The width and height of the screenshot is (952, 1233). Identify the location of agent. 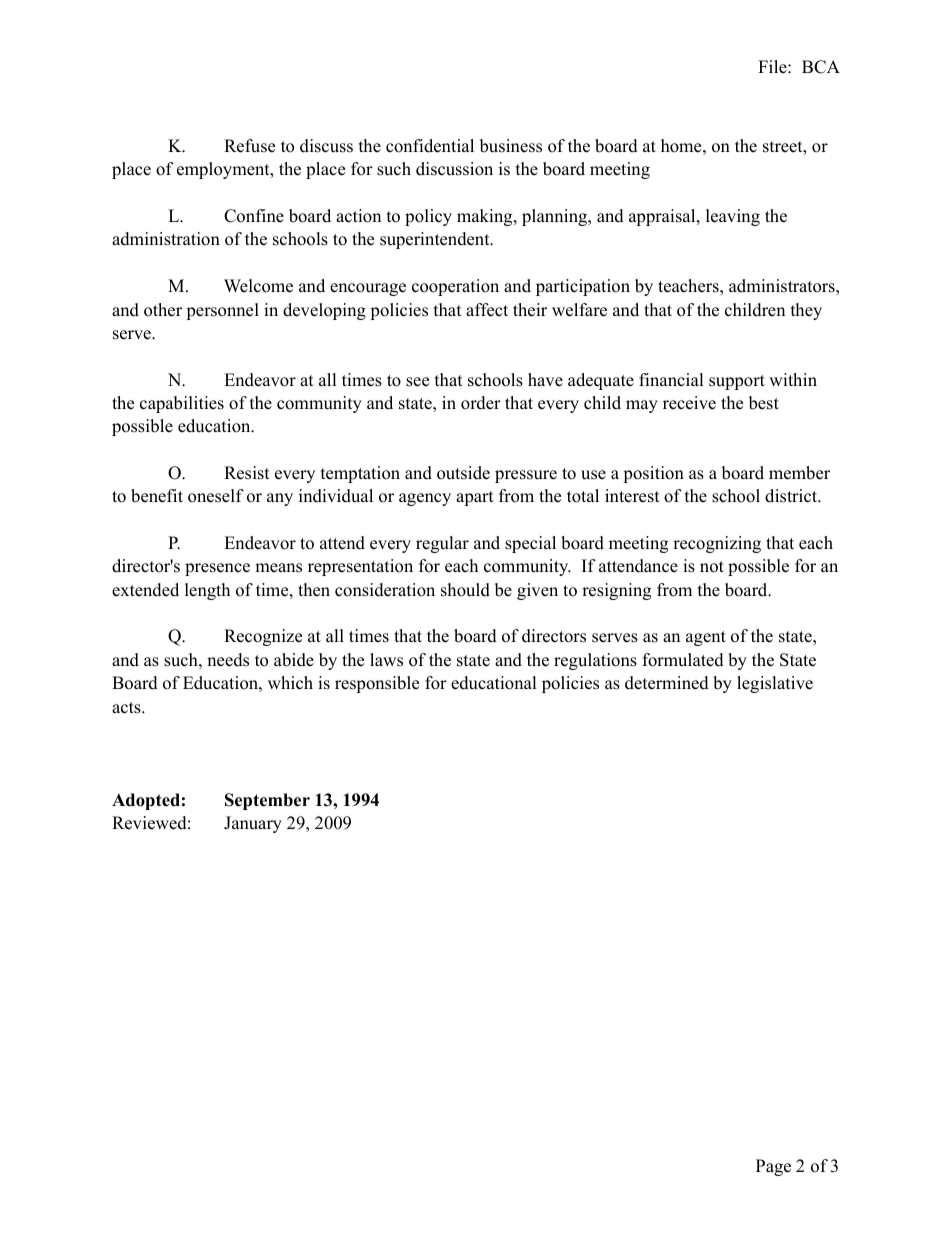
(706, 638).
